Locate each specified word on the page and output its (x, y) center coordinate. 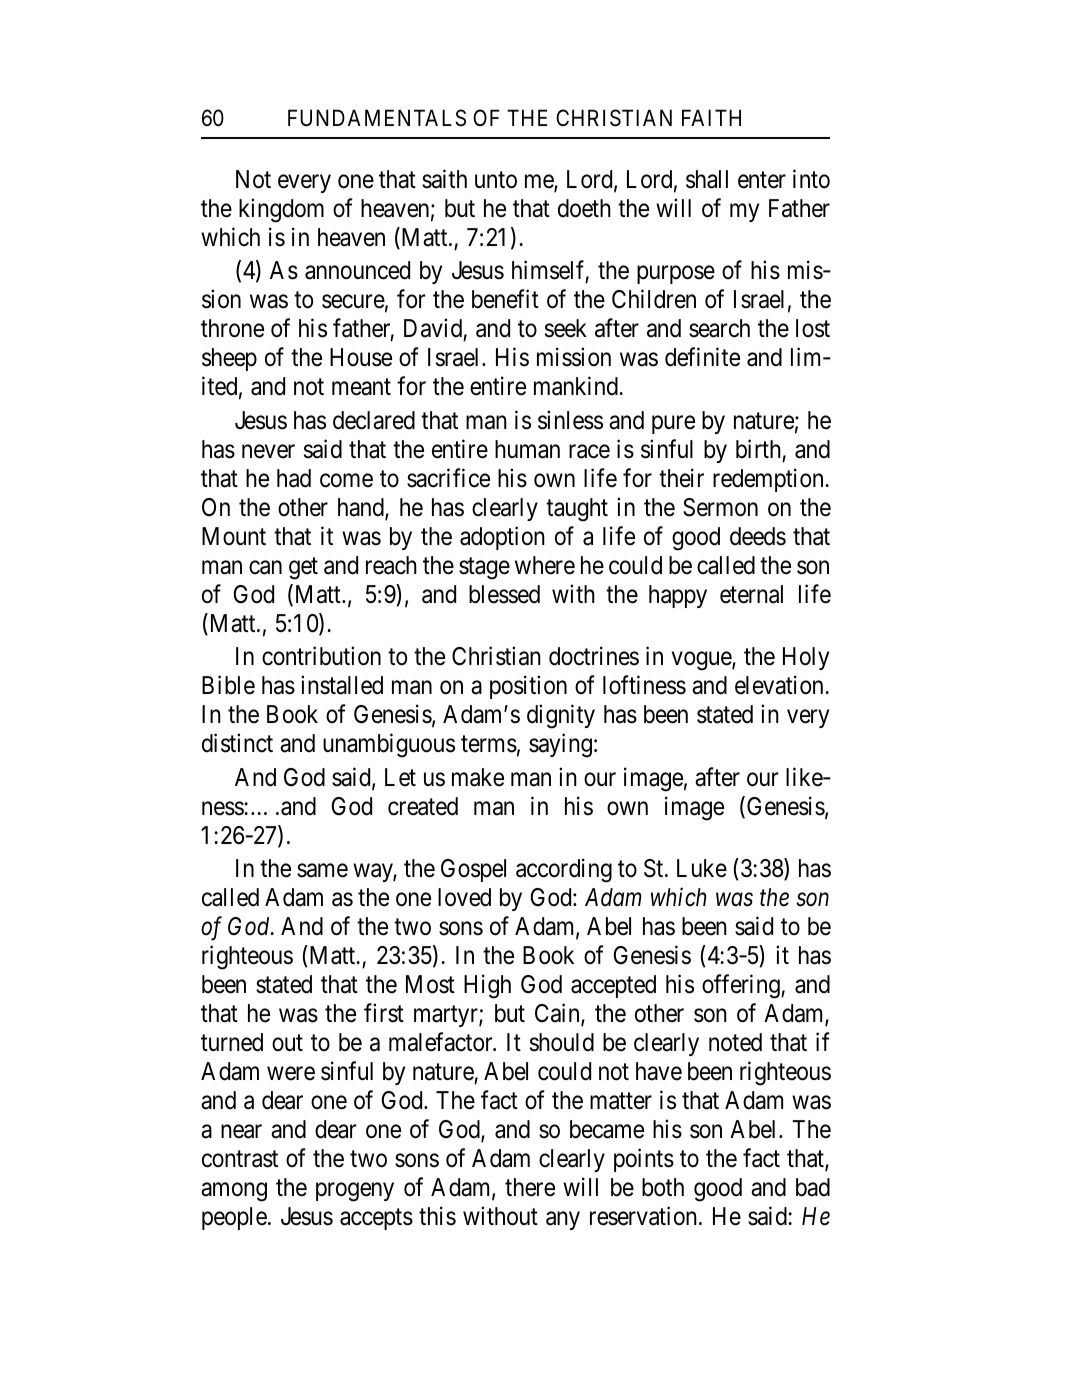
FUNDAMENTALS (377, 118)
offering (742, 987)
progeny (355, 1192)
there (530, 1187)
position (528, 687)
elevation (780, 685)
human (527, 449)
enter (762, 180)
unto (496, 180)
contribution (321, 656)
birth (758, 449)
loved (464, 897)
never (268, 451)
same (322, 871)
